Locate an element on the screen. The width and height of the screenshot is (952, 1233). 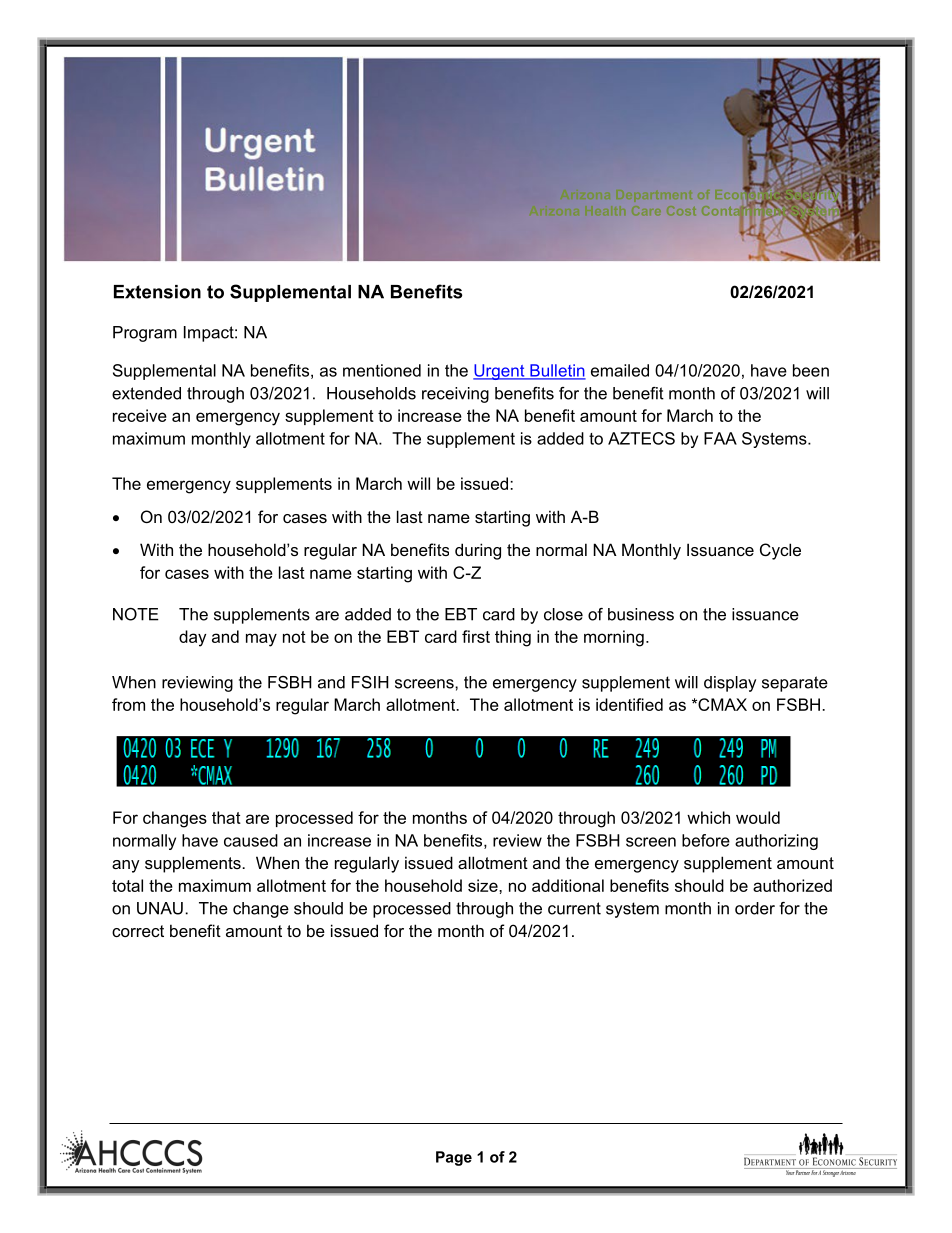
Care is located at coordinates (646, 210).
